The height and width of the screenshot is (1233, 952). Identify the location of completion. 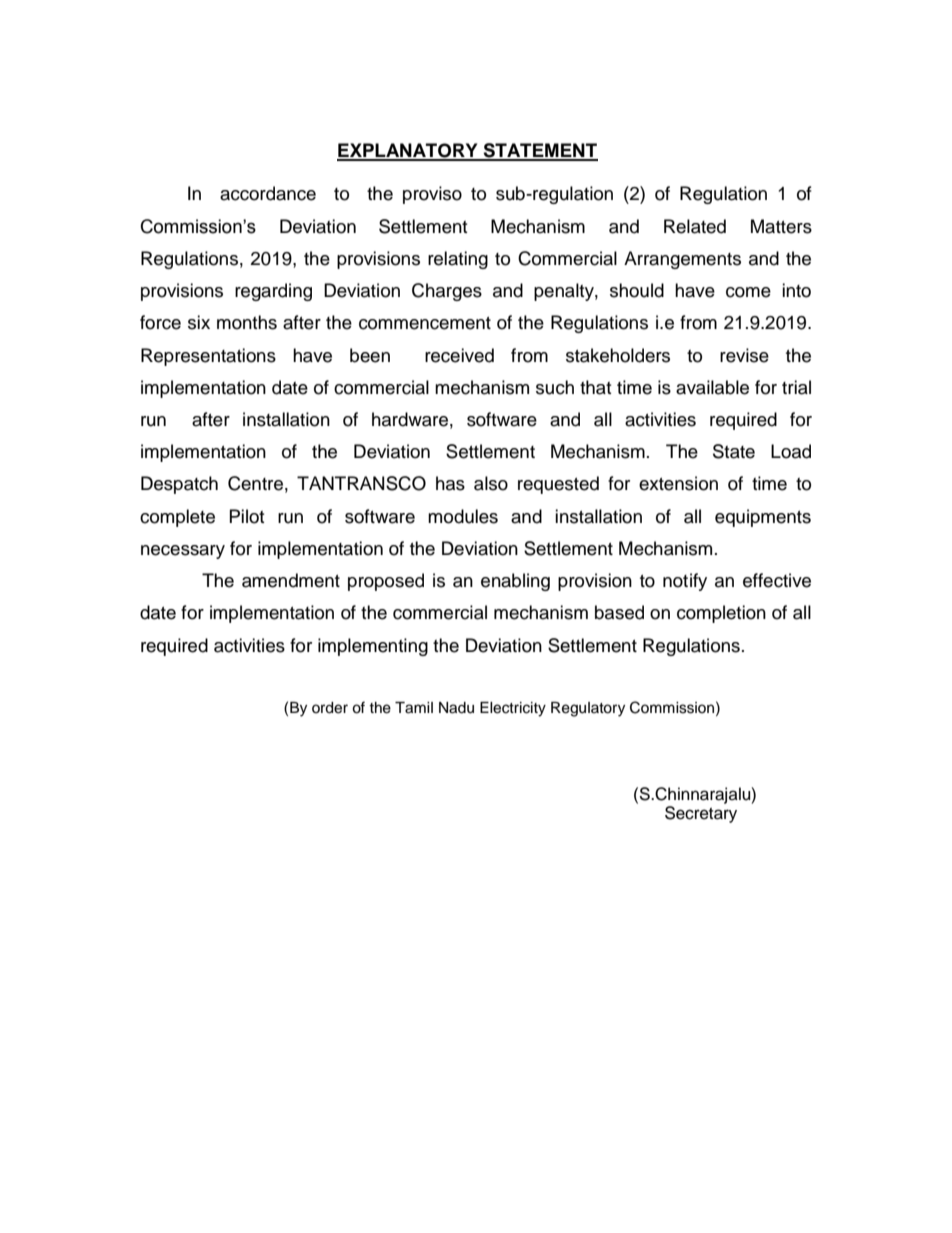
(721, 614).
